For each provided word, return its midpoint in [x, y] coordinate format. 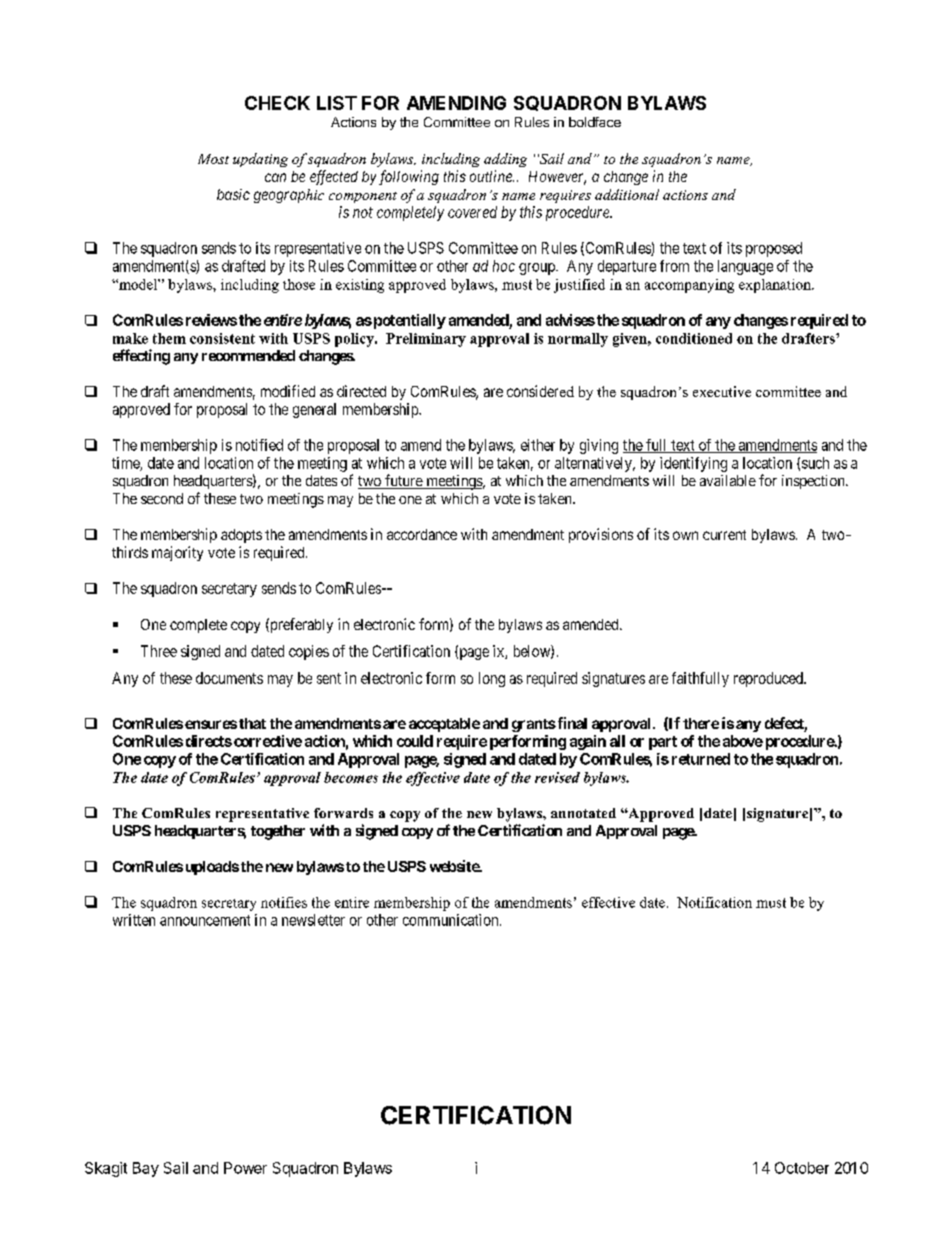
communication [452, 920]
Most [213, 159]
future [403, 481]
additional [627, 194]
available [728, 480]
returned [701, 759]
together [278, 832]
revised [557, 777]
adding [505, 160]
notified [259, 445]
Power [245, 1168]
